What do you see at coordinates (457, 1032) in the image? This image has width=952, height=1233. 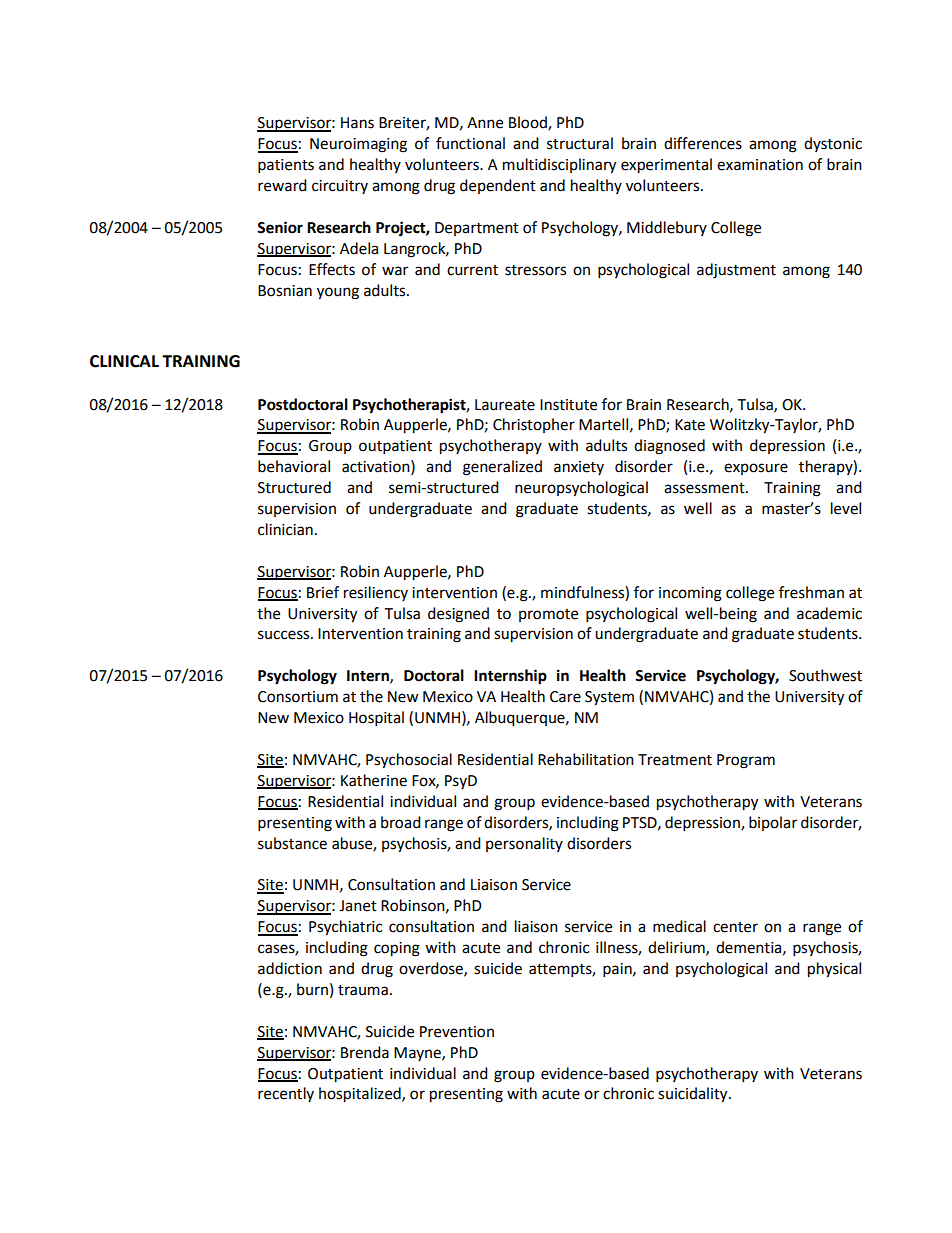 I see `Prevention` at bounding box center [457, 1032].
